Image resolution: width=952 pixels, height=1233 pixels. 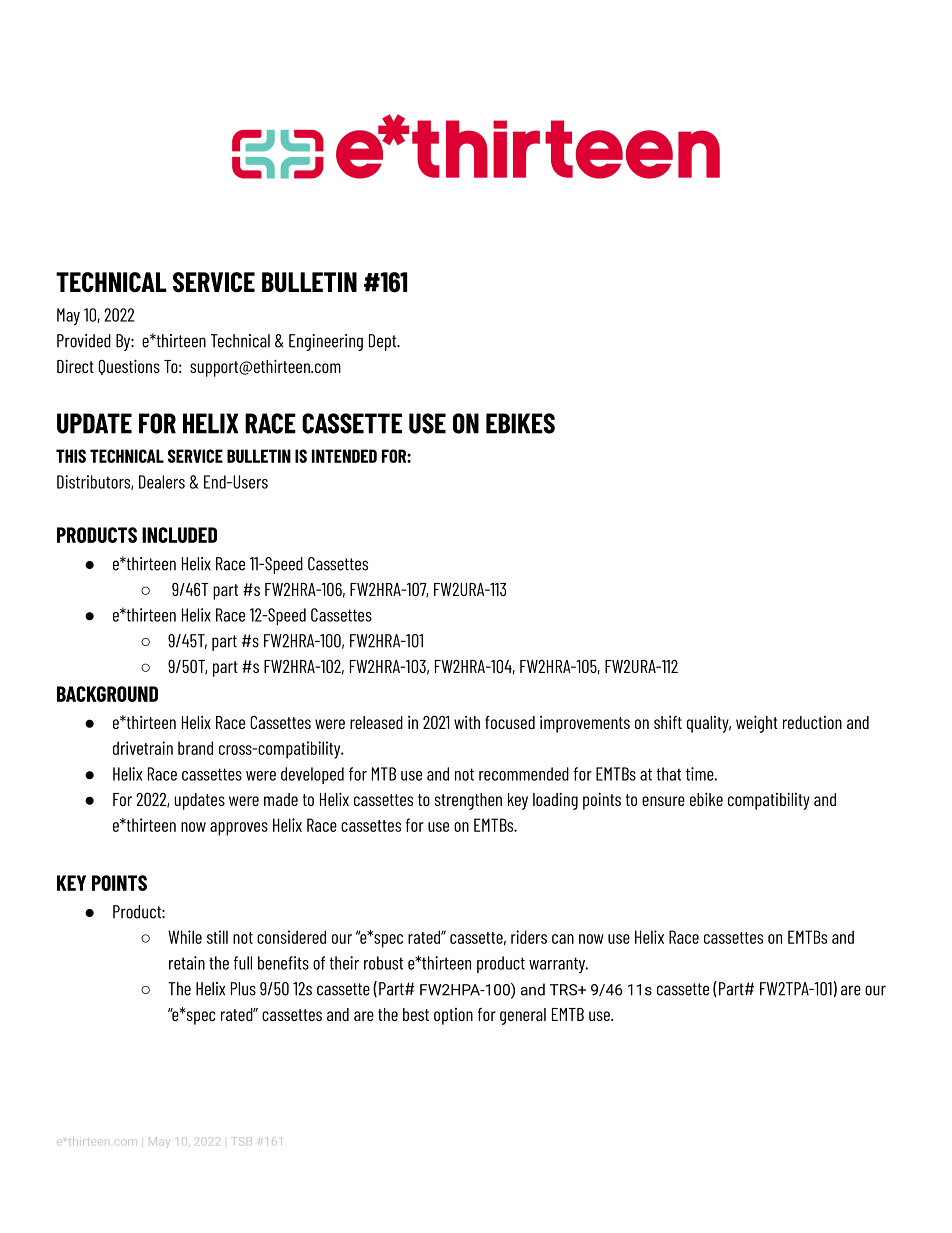 What do you see at coordinates (467, 722) in the screenshot?
I see `with` at bounding box center [467, 722].
